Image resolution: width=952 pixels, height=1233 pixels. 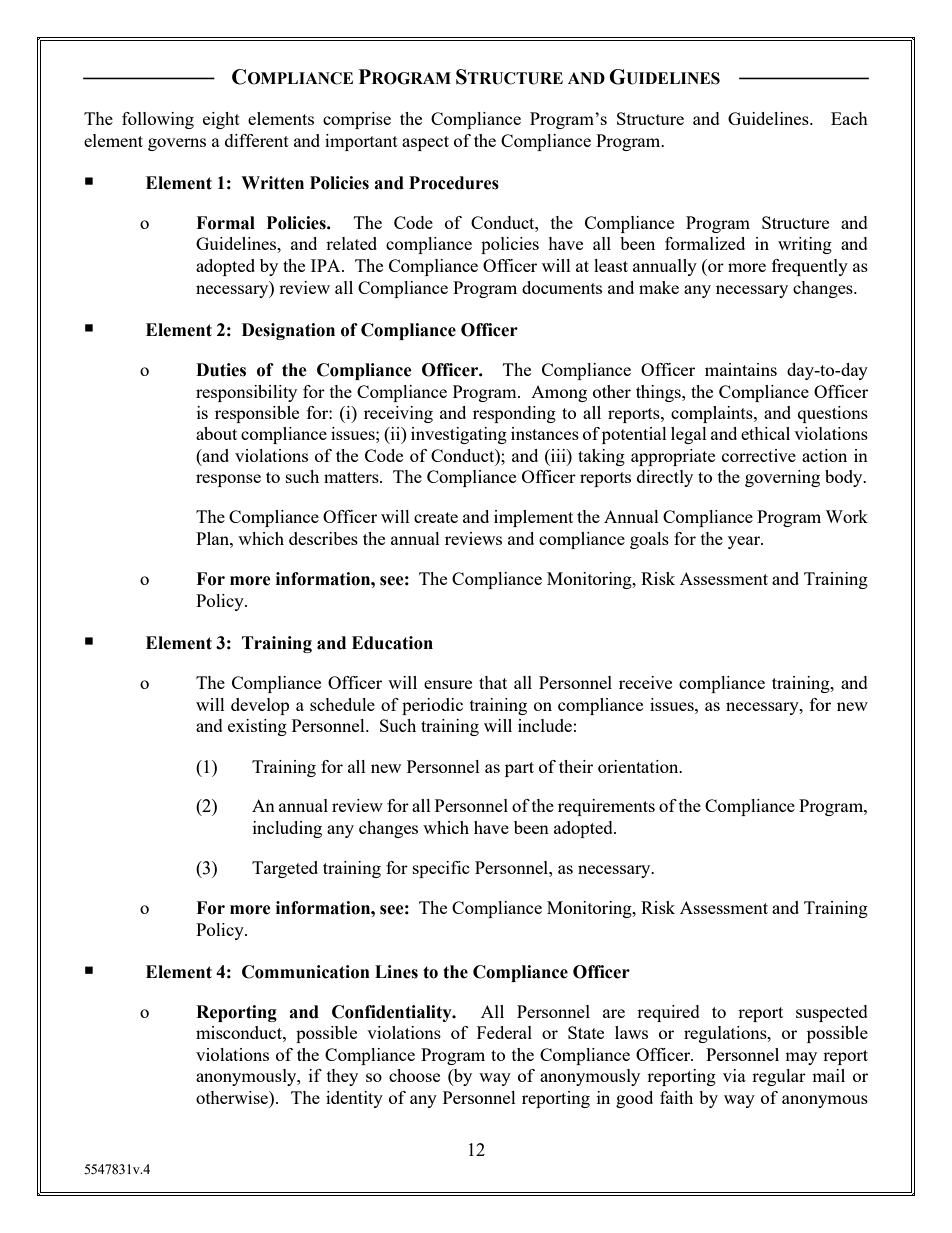 I want to click on specific, so click(x=441, y=869).
